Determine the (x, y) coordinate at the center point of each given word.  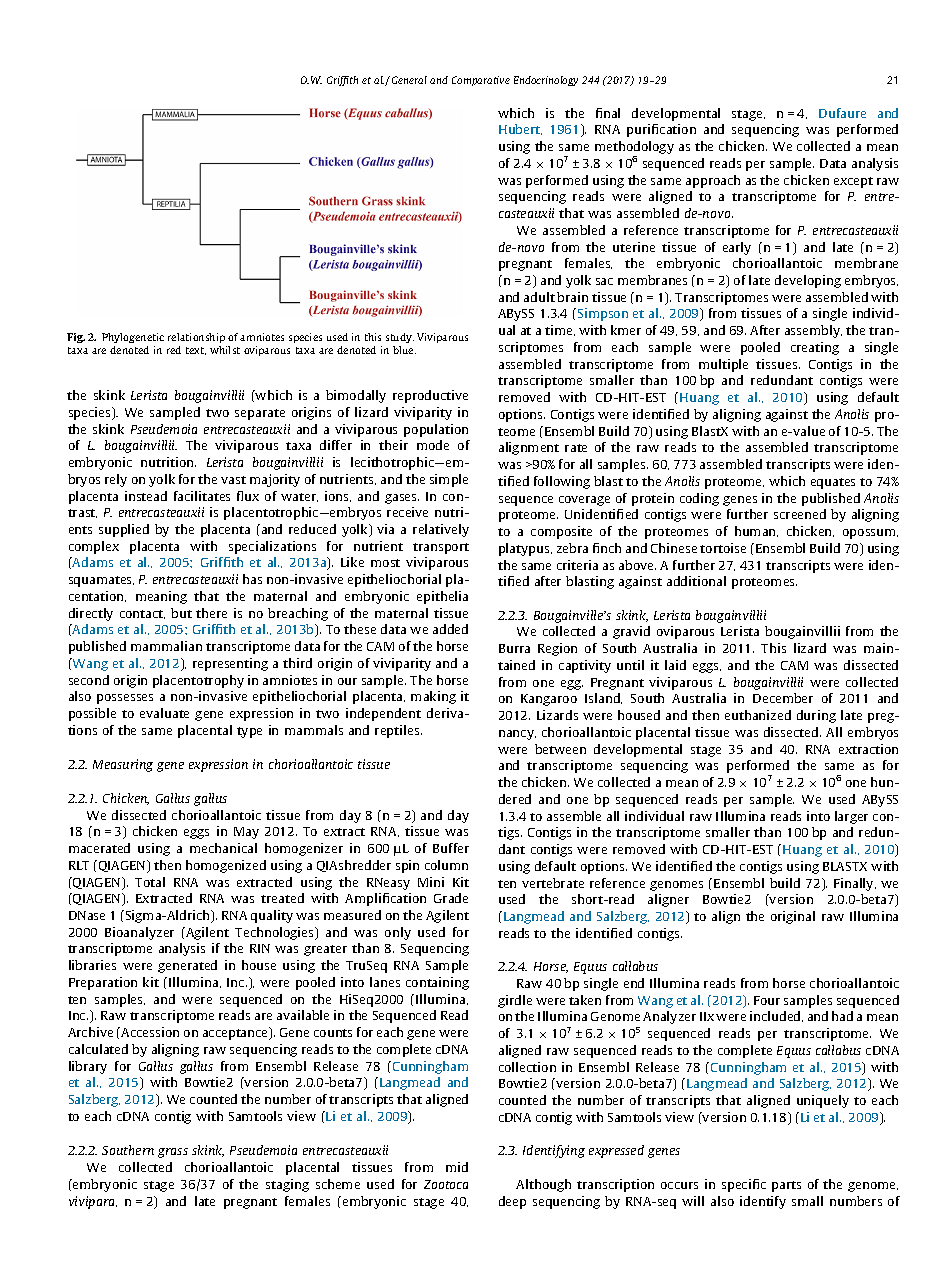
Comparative (481, 81)
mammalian (166, 646)
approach (713, 181)
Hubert (520, 129)
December (783, 698)
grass (173, 1153)
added (450, 629)
